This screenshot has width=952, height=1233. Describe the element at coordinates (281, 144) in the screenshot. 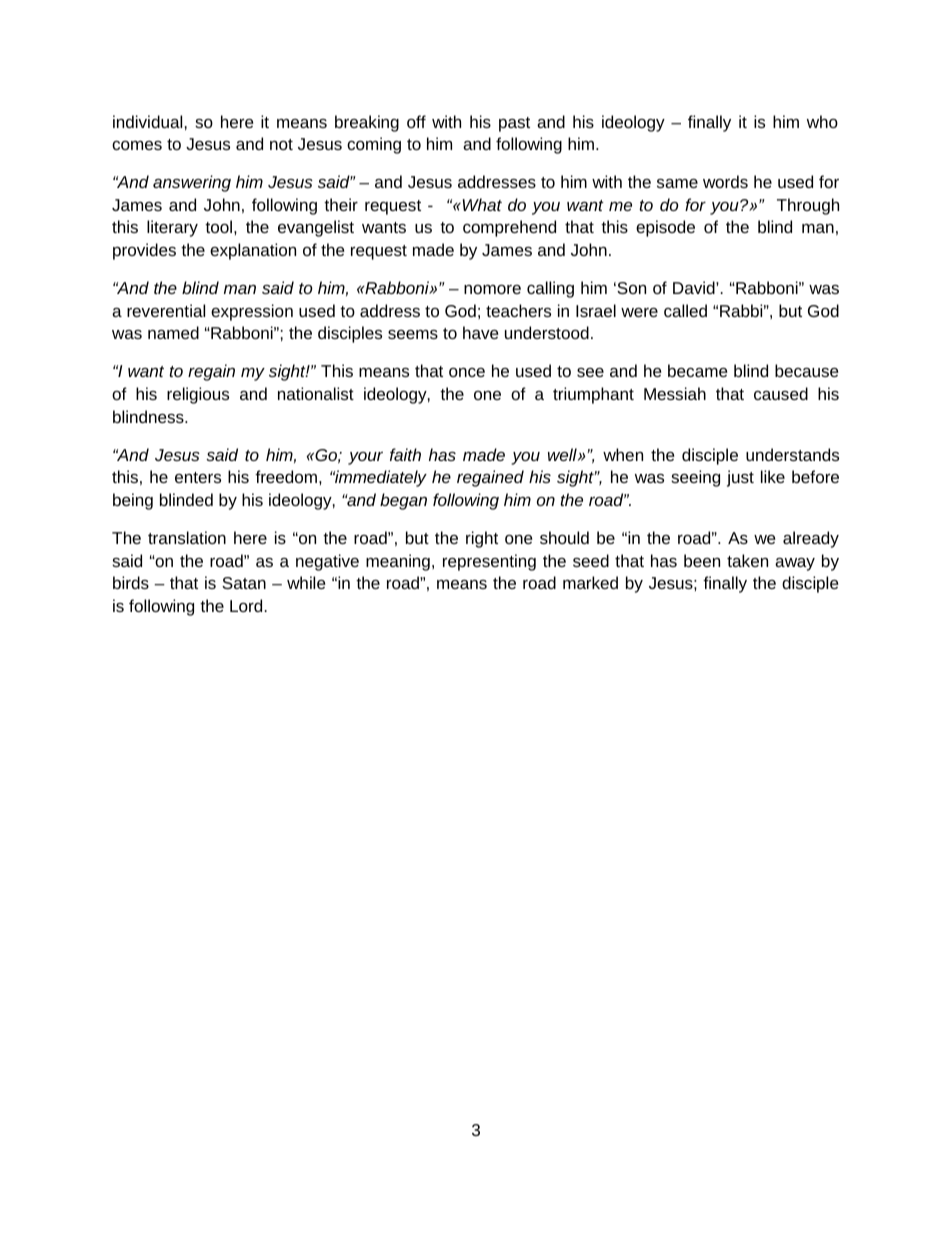

I see `not` at that location.
